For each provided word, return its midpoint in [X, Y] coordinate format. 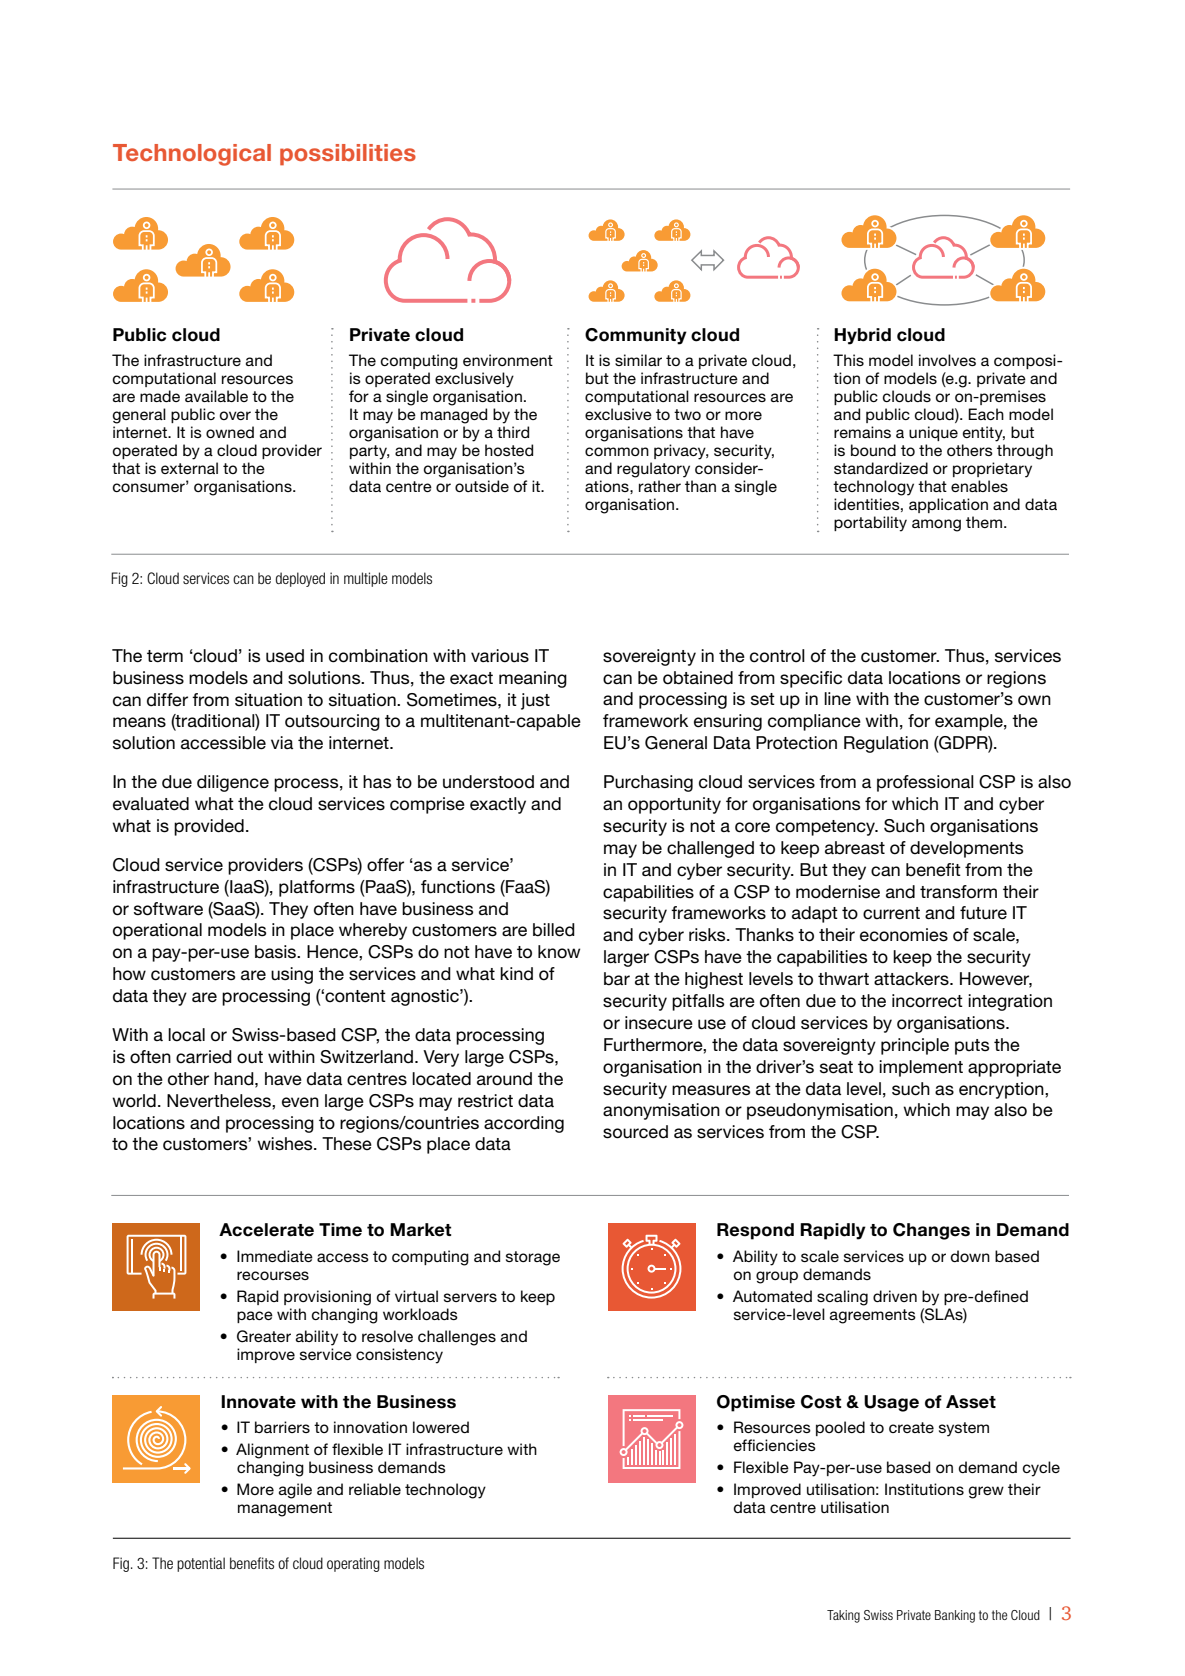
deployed [300, 579]
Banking [955, 1616]
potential [201, 1564]
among [936, 525]
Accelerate [266, 1230]
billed [554, 930]
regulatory [653, 470]
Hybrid [862, 336]
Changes [931, 1231]
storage [533, 1258]
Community [636, 336]
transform [958, 892]
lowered [441, 1427]
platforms [317, 888]
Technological [192, 155]
